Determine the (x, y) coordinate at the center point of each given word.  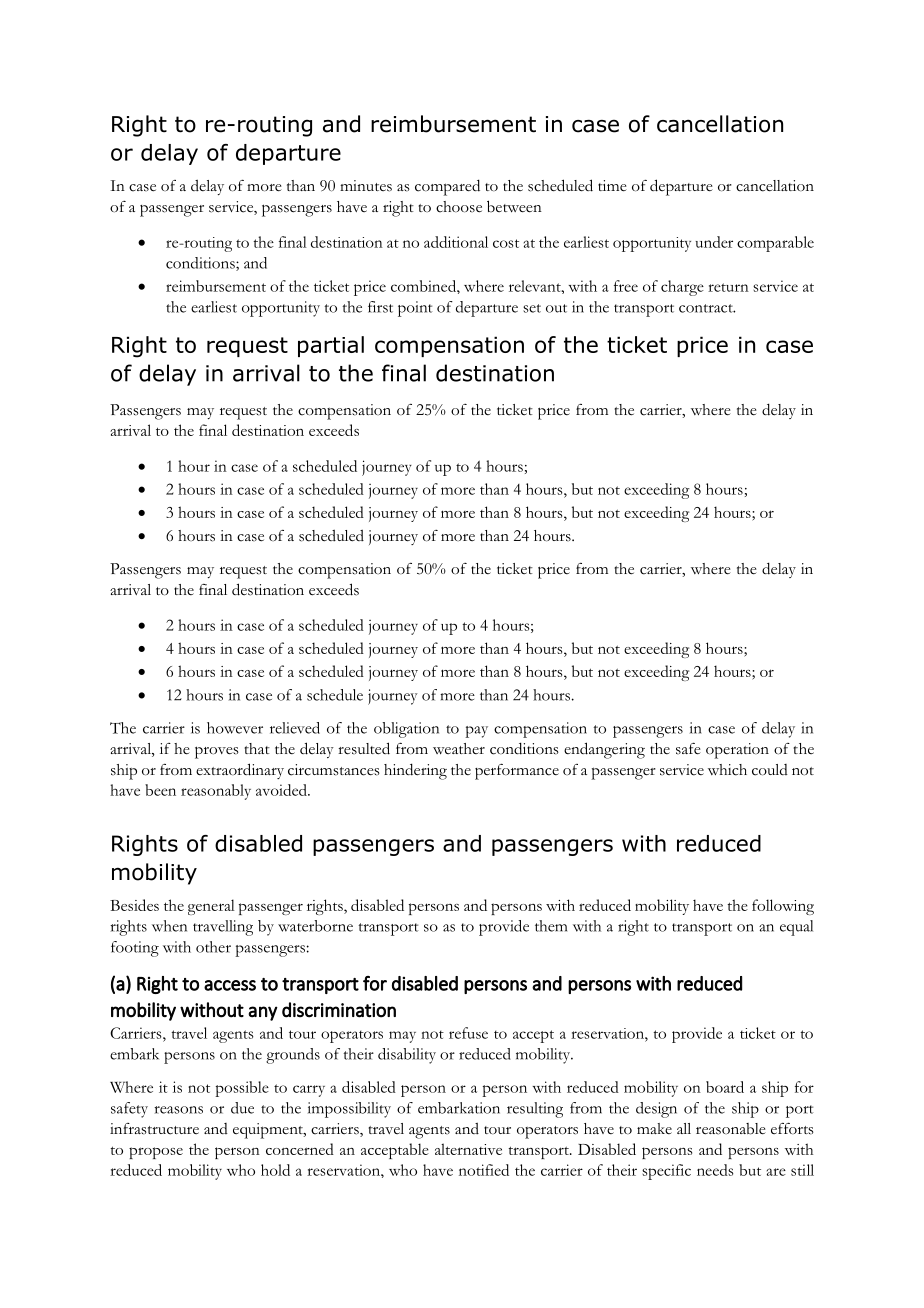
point (415, 309)
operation (737, 751)
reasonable (731, 1129)
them (551, 926)
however (235, 728)
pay (476, 732)
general (211, 907)
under (714, 242)
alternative (468, 1149)
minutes (366, 186)
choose (459, 207)
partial (331, 346)
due (242, 1108)
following (783, 907)
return (728, 287)
